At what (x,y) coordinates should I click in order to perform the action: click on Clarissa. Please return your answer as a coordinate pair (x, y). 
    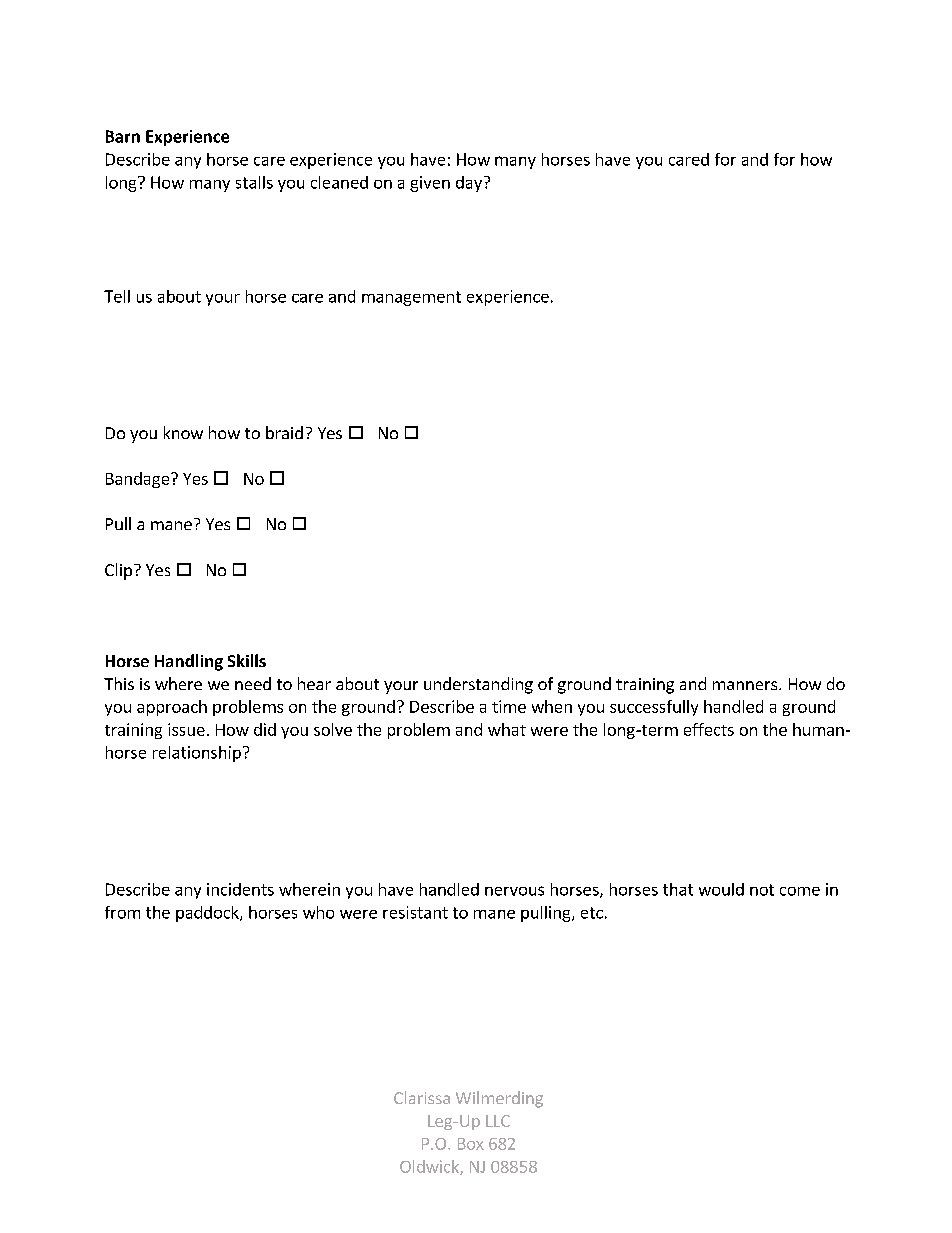
    Looking at the image, I should click on (422, 1097).
